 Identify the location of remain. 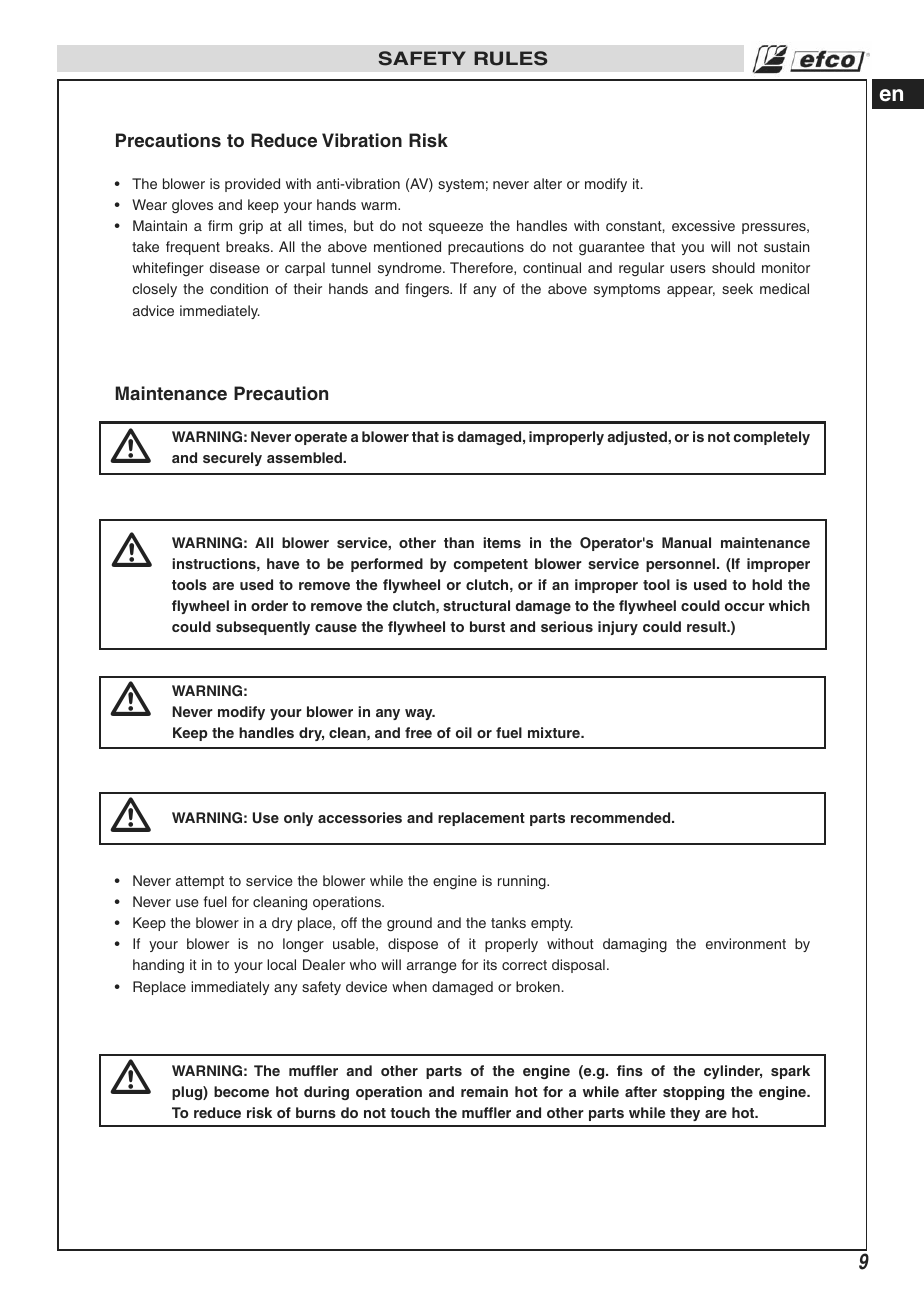
(484, 1091).
